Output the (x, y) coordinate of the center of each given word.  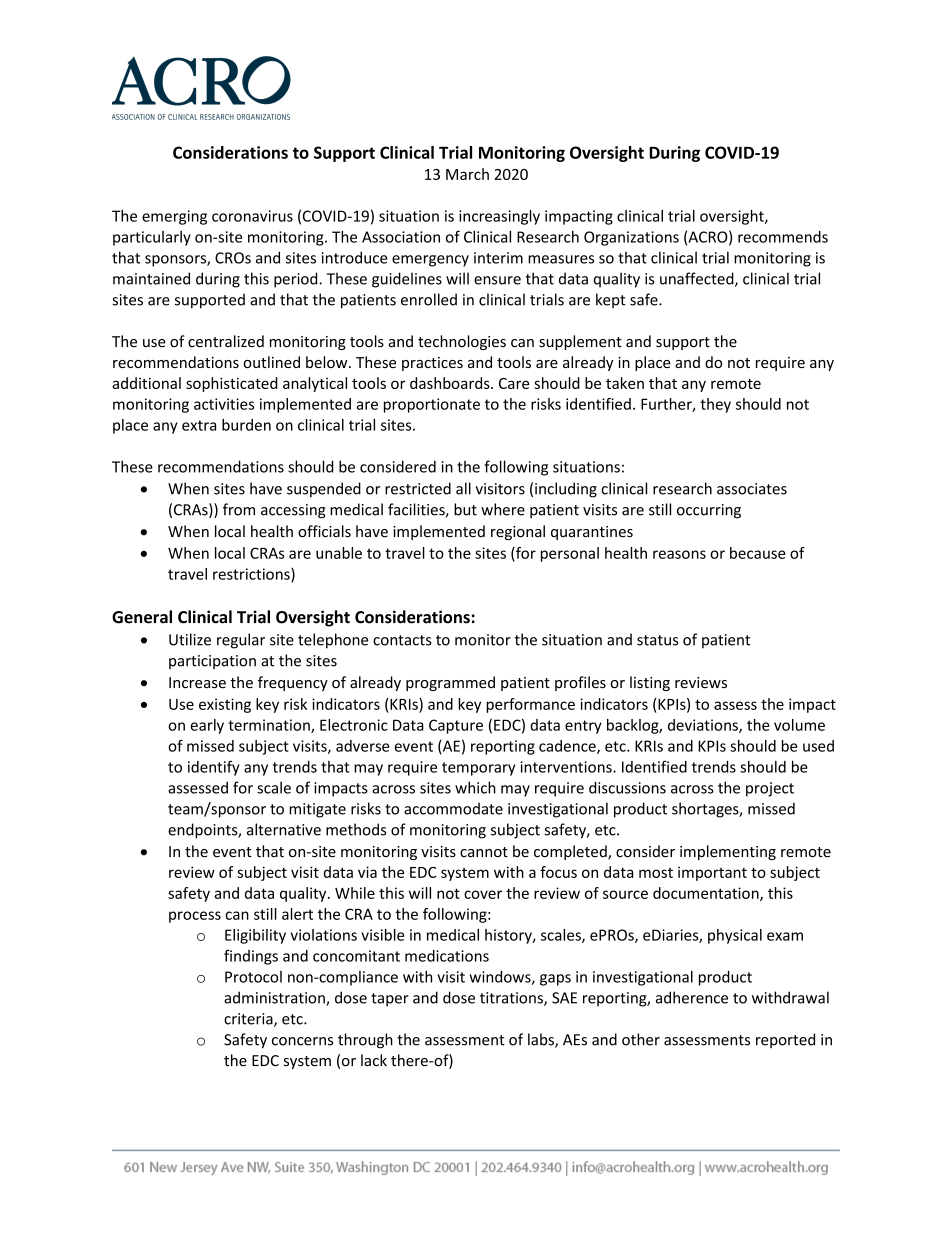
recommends (783, 237)
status (657, 640)
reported (785, 1040)
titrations (512, 999)
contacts (402, 640)
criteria (249, 1020)
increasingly (499, 217)
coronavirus (252, 216)
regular (241, 641)
